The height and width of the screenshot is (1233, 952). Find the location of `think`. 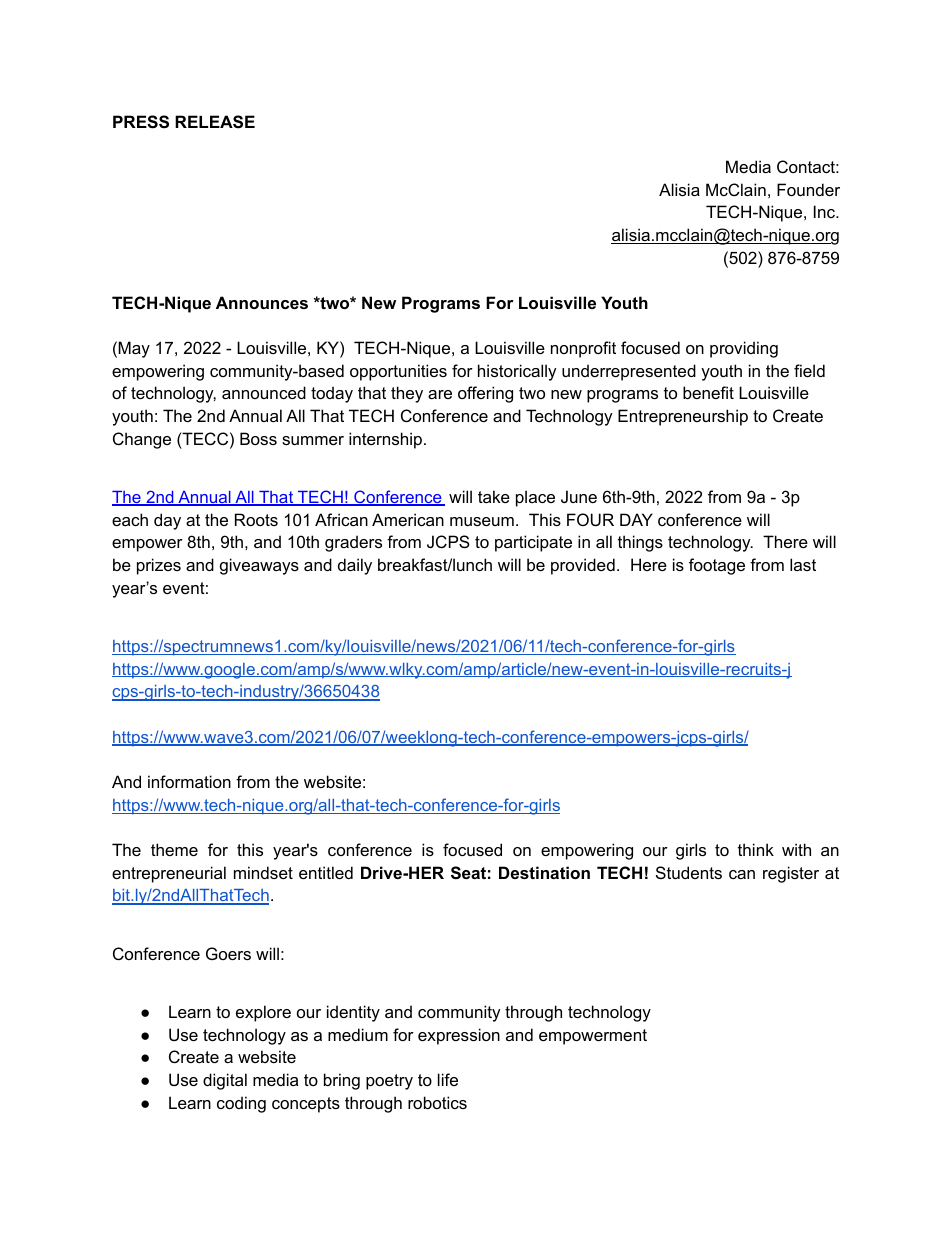

think is located at coordinates (756, 849).
